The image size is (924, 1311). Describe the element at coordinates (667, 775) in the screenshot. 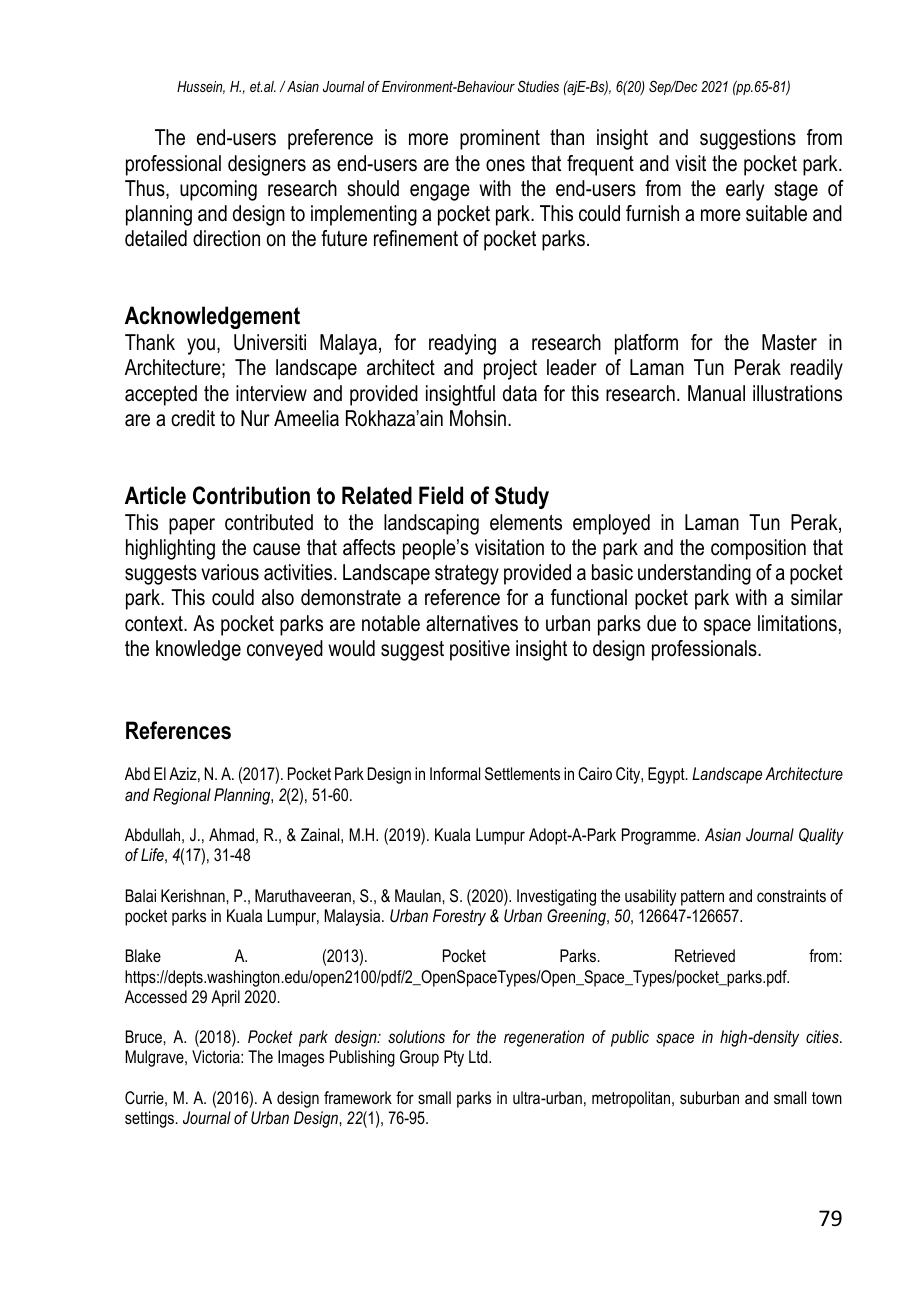

I see `Egypt` at that location.
